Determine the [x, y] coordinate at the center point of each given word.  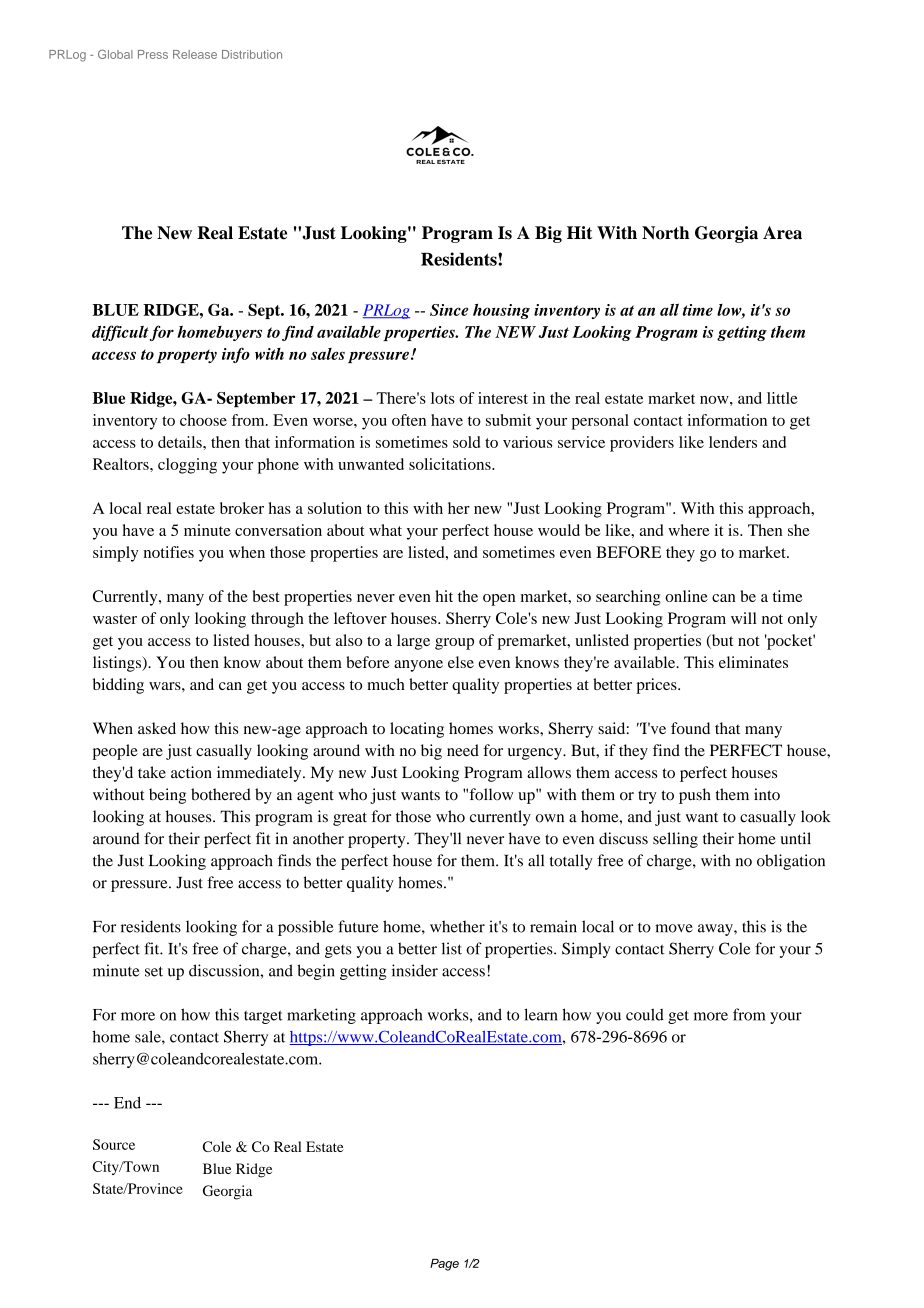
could [645, 1014]
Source [114, 1144]
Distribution [252, 54]
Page [444, 1265]
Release [195, 54]
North [665, 233]
